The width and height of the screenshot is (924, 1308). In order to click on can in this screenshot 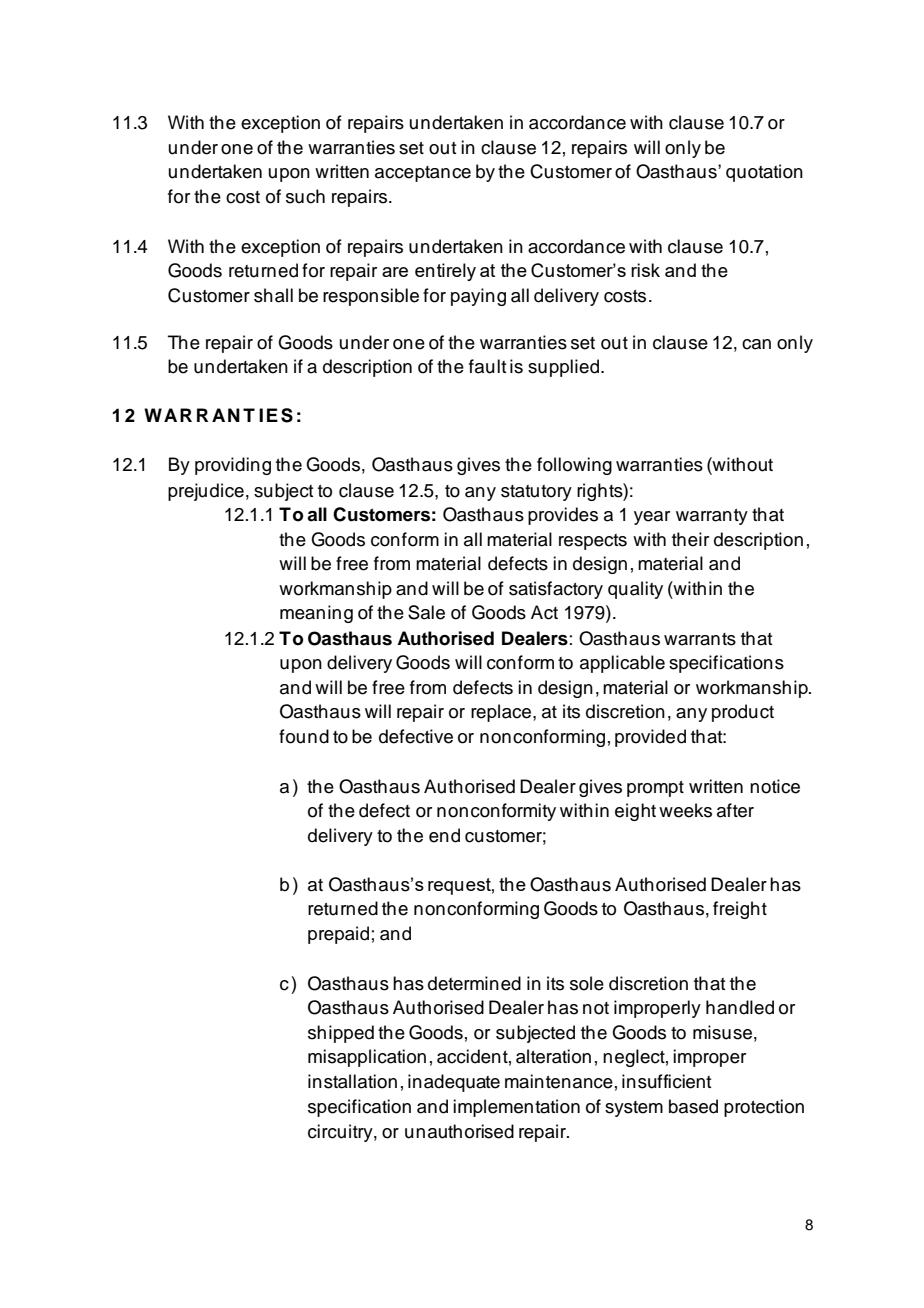, I will do `click(756, 344)`.
